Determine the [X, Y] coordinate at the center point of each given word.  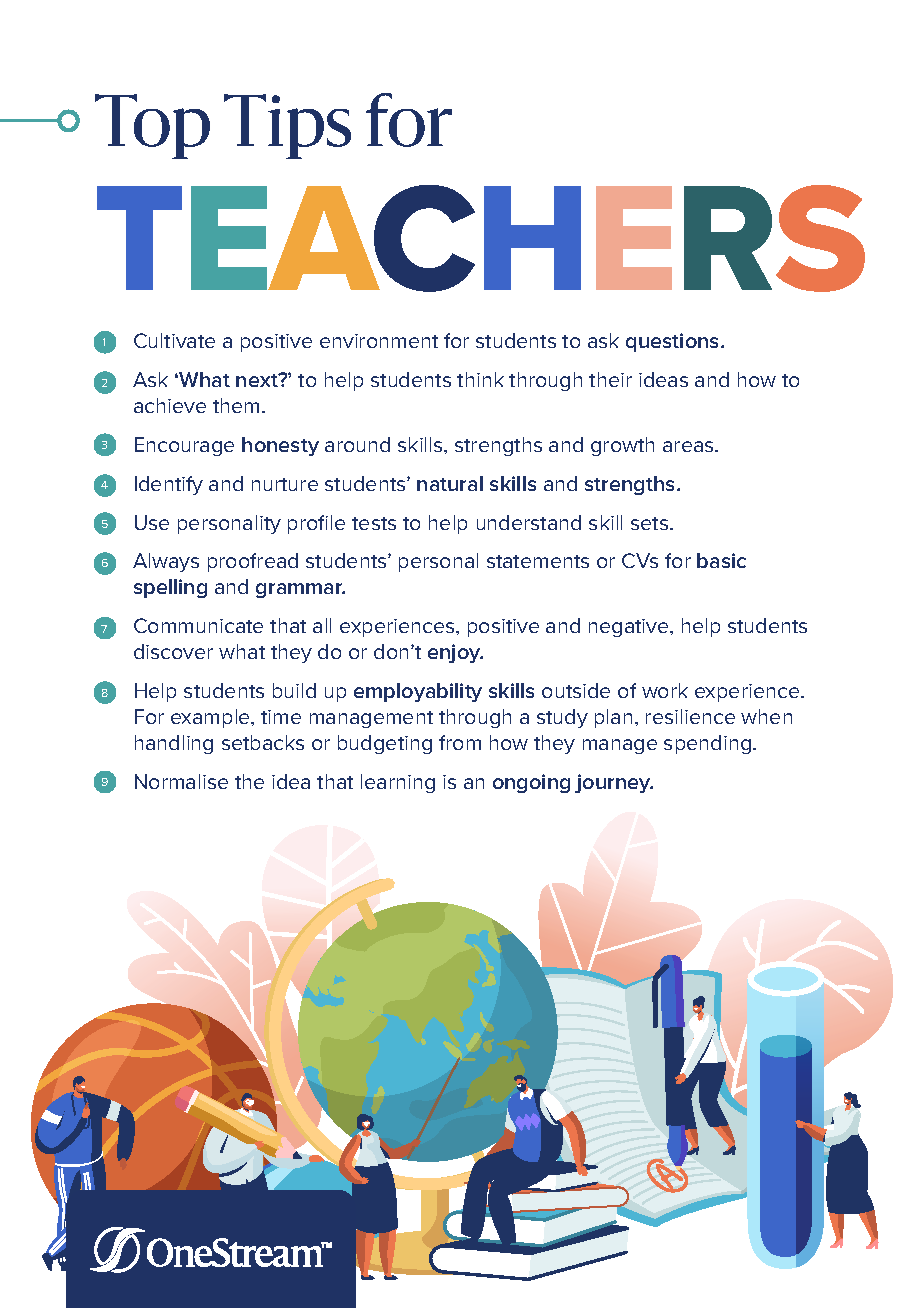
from [460, 742]
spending [707, 744]
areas [689, 446]
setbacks [263, 742]
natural [450, 483]
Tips [287, 126]
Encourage [184, 446]
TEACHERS [481, 238]
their [610, 379]
